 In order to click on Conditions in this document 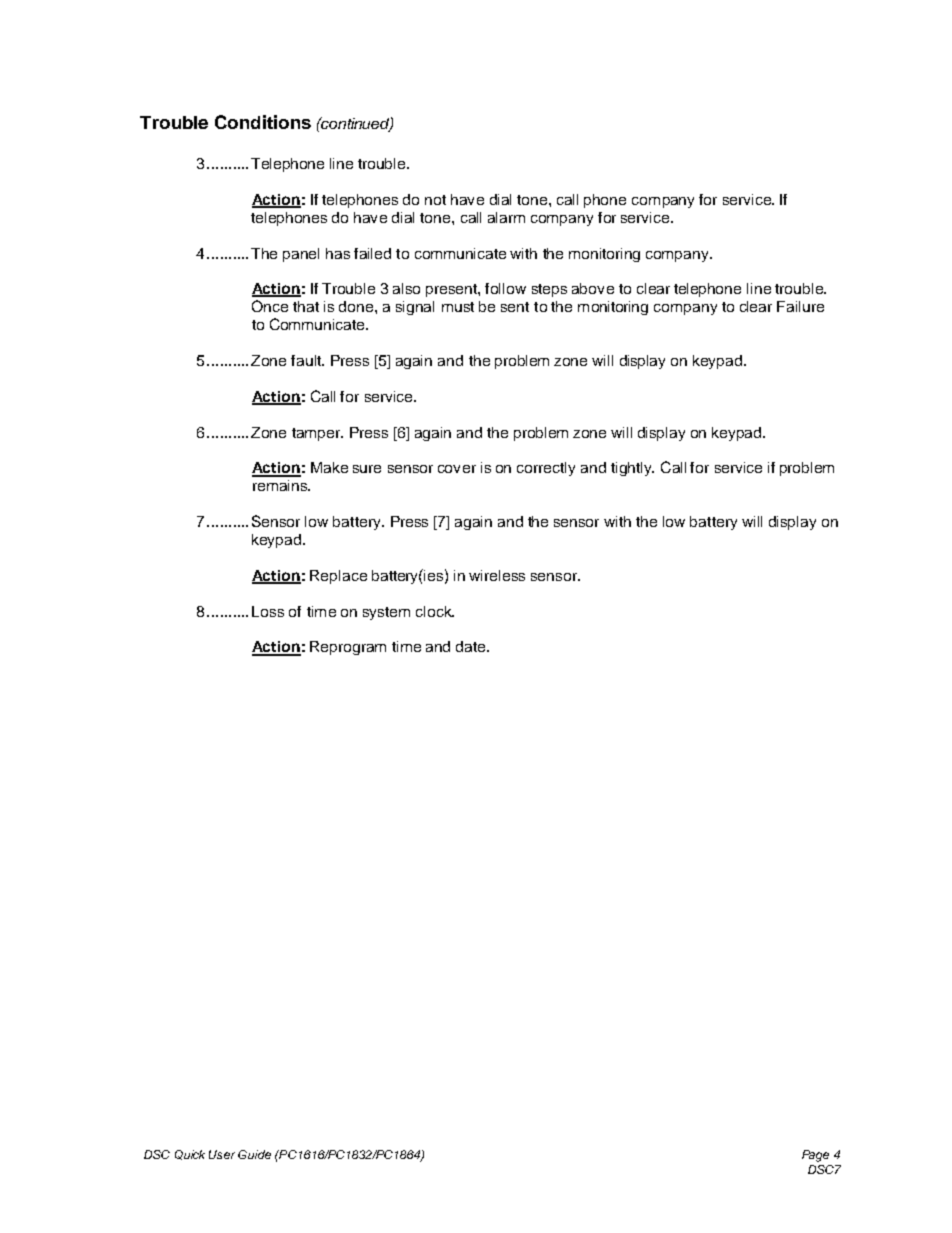, I will do `click(263, 122)`.
